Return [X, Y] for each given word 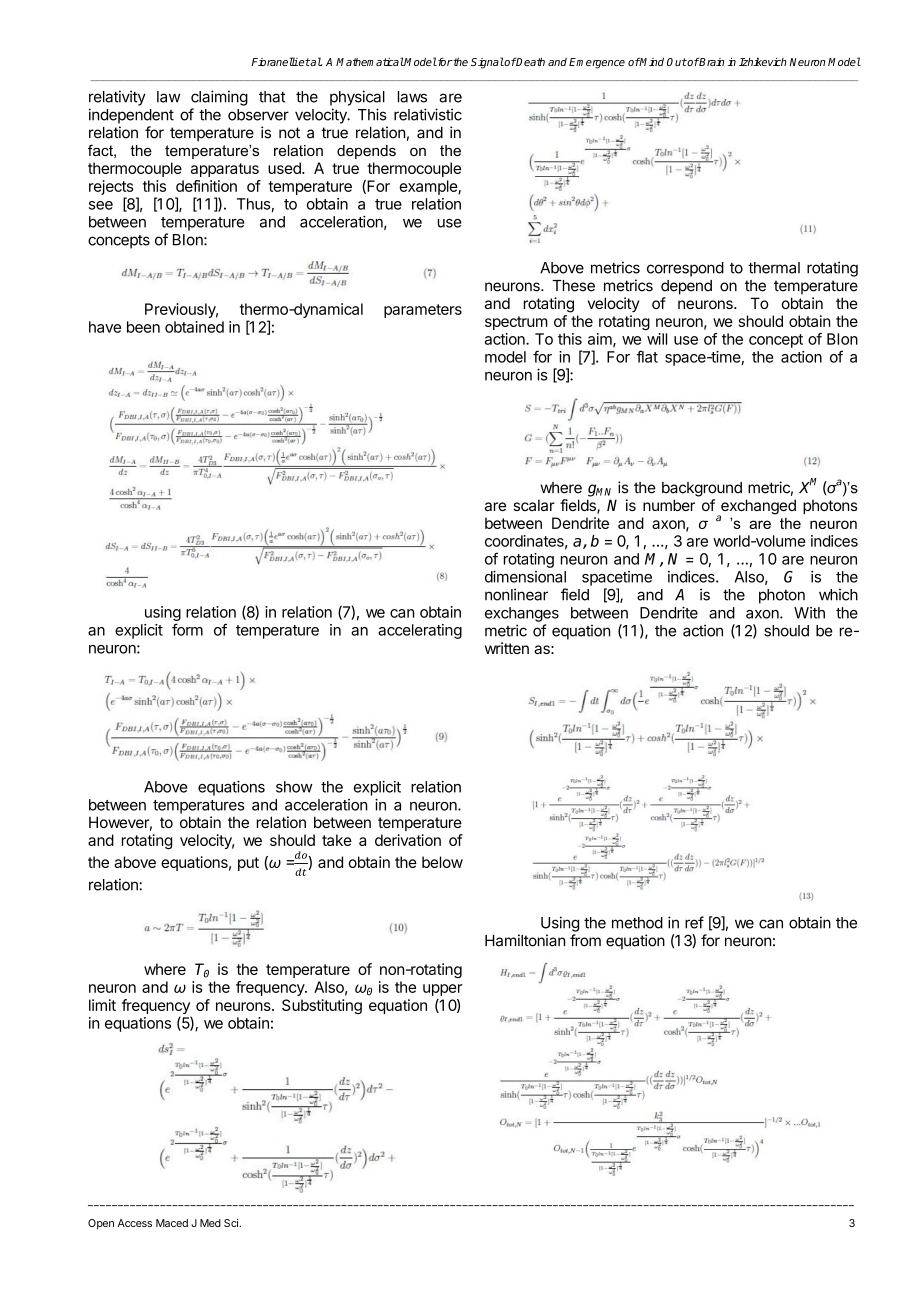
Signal [487, 63]
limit [102, 1005]
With [809, 613]
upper [442, 990]
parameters [423, 311]
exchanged [757, 508]
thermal [774, 268]
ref [694, 922]
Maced [172, 1223]
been [143, 327]
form [187, 629]
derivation [408, 840]
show [294, 787]
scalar [534, 505]
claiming [219, 98]
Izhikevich [763, 61]
